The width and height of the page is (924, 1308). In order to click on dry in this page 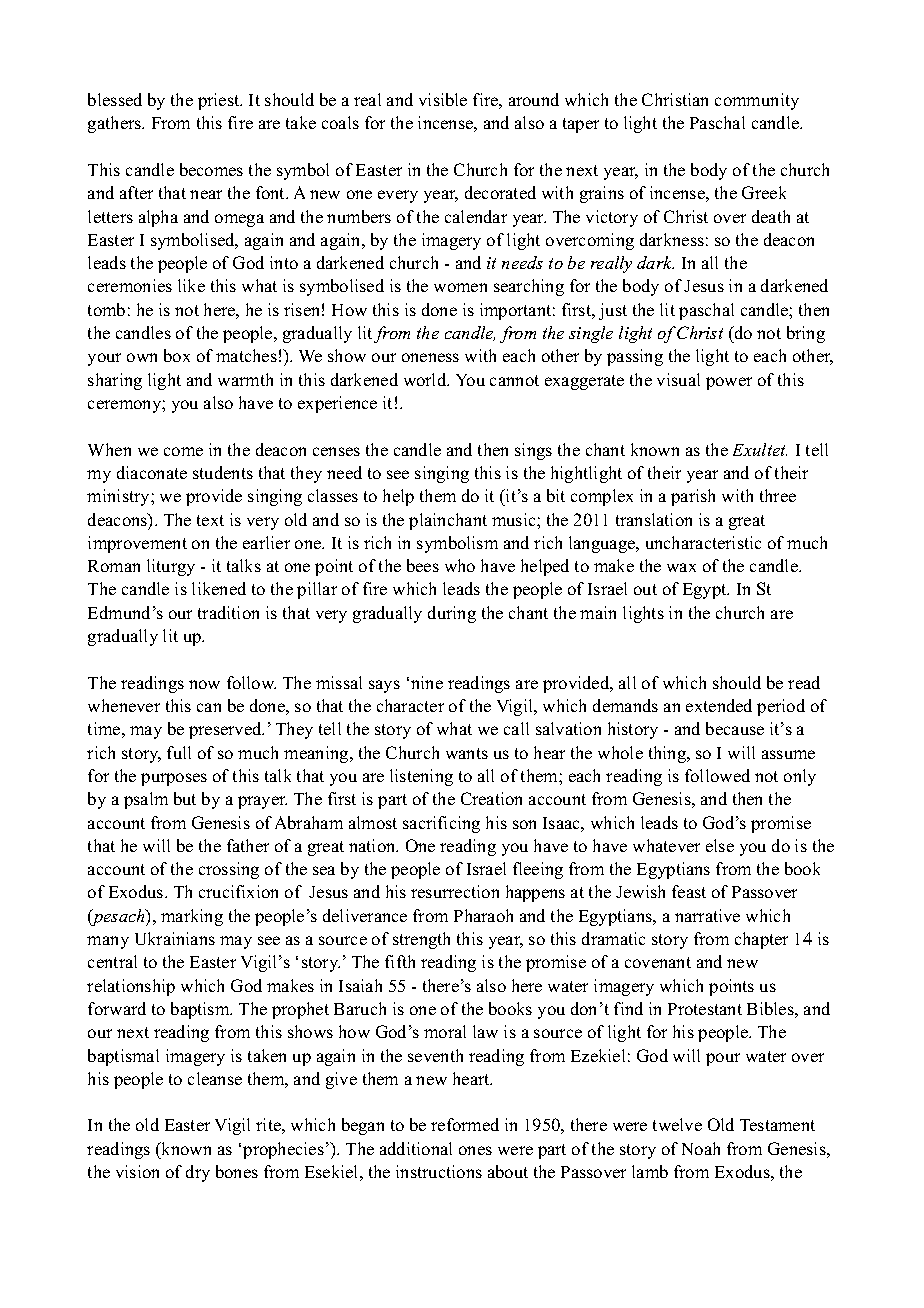, I will do `click(198, 1173)`.
